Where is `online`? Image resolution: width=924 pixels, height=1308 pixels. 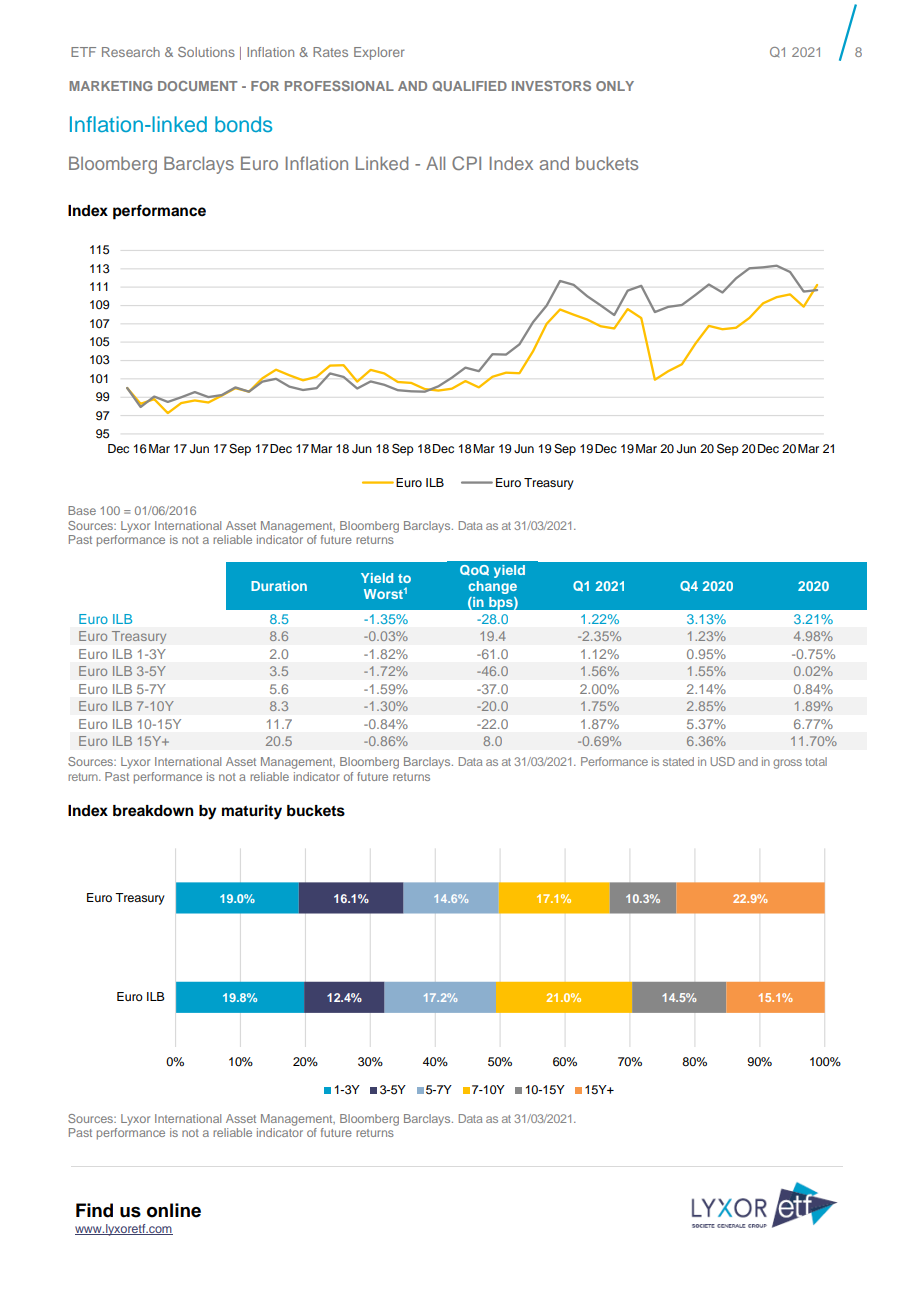
online is located at coordinates (174, 1210).
